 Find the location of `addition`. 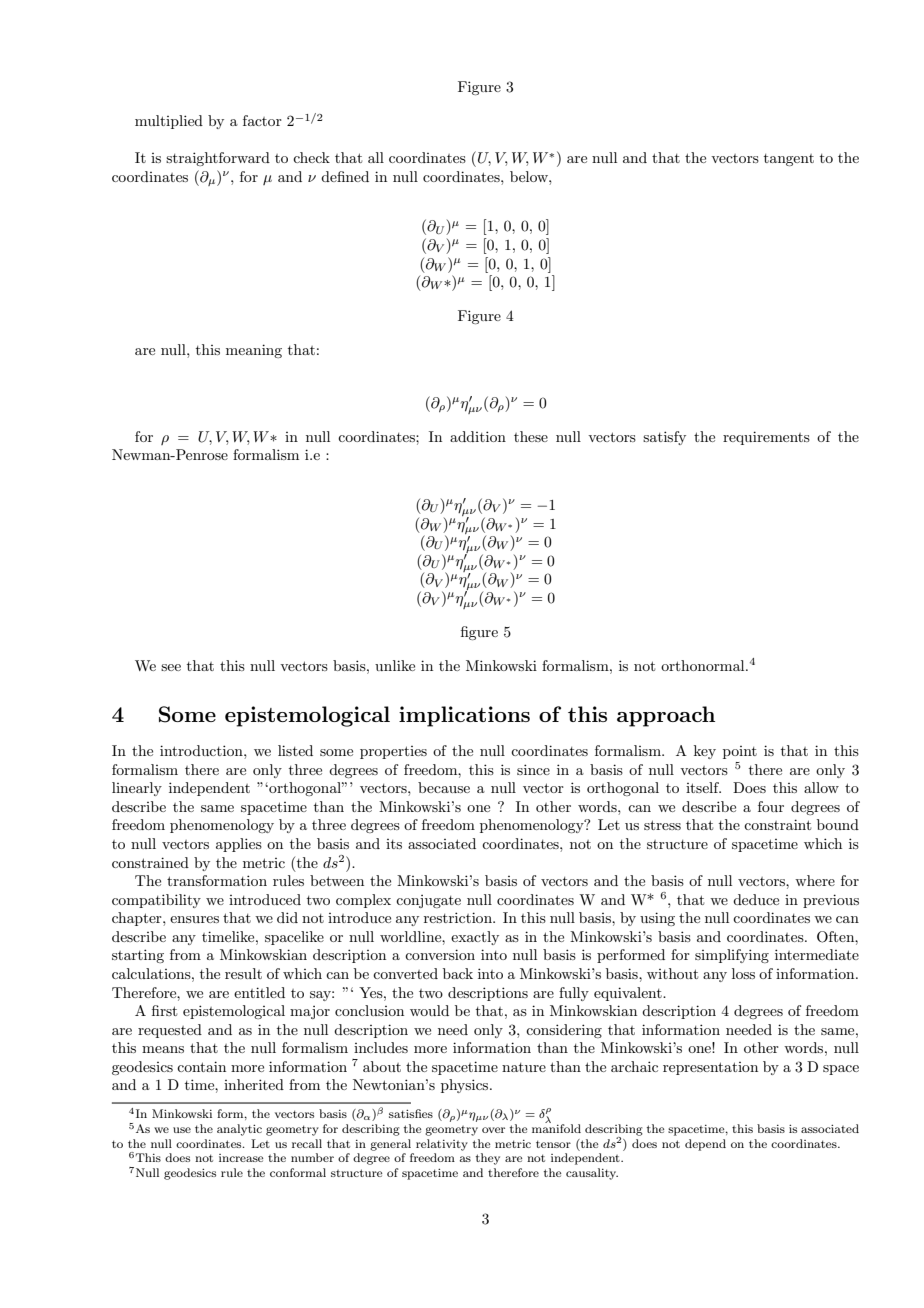

addition is located at coordinates (478, 436).
